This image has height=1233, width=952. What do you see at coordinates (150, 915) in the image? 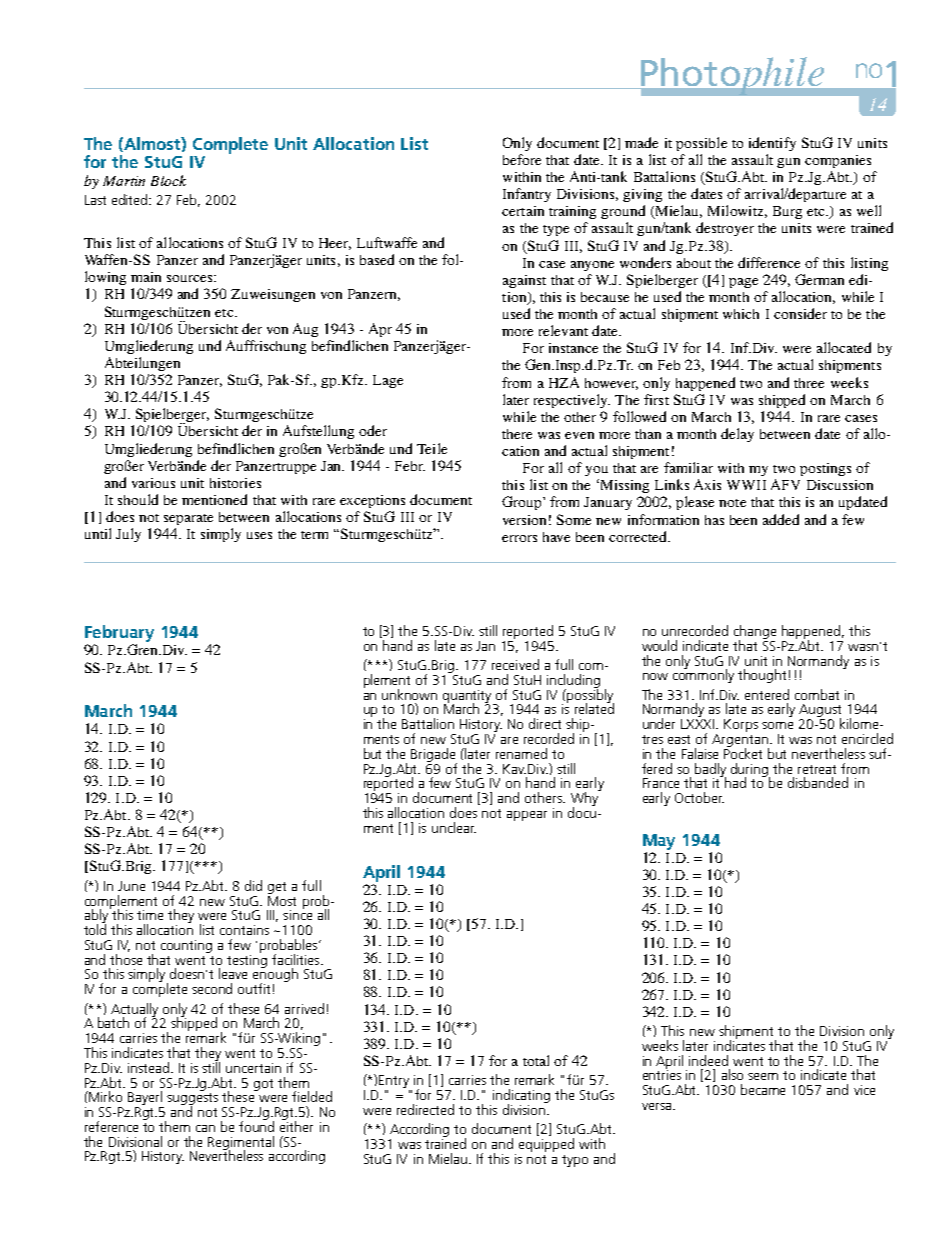
I see `time` at bounding box center [150, 915].
